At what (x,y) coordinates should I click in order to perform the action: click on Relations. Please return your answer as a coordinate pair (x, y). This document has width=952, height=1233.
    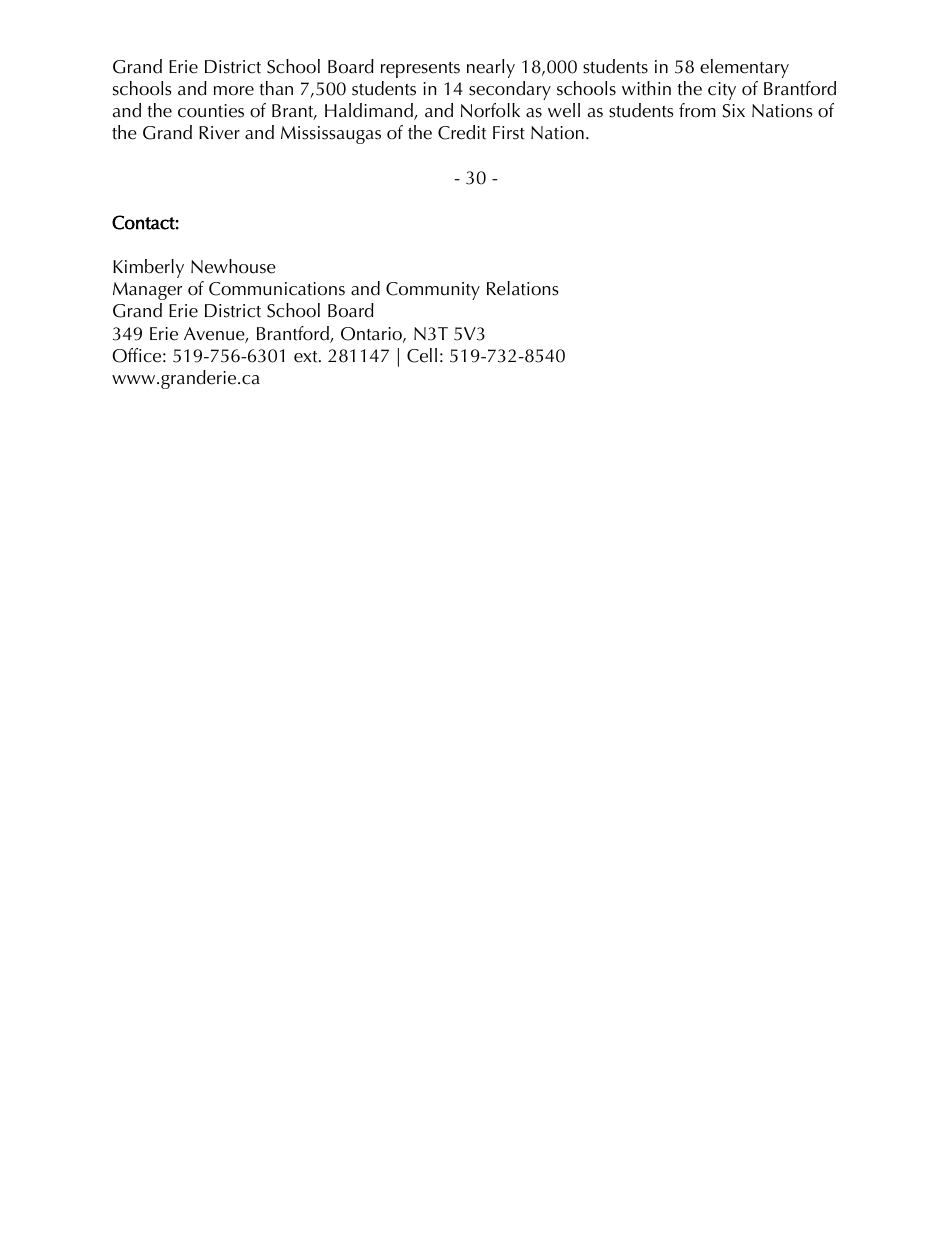
    Looking at the image, I should click on (523, 288).
